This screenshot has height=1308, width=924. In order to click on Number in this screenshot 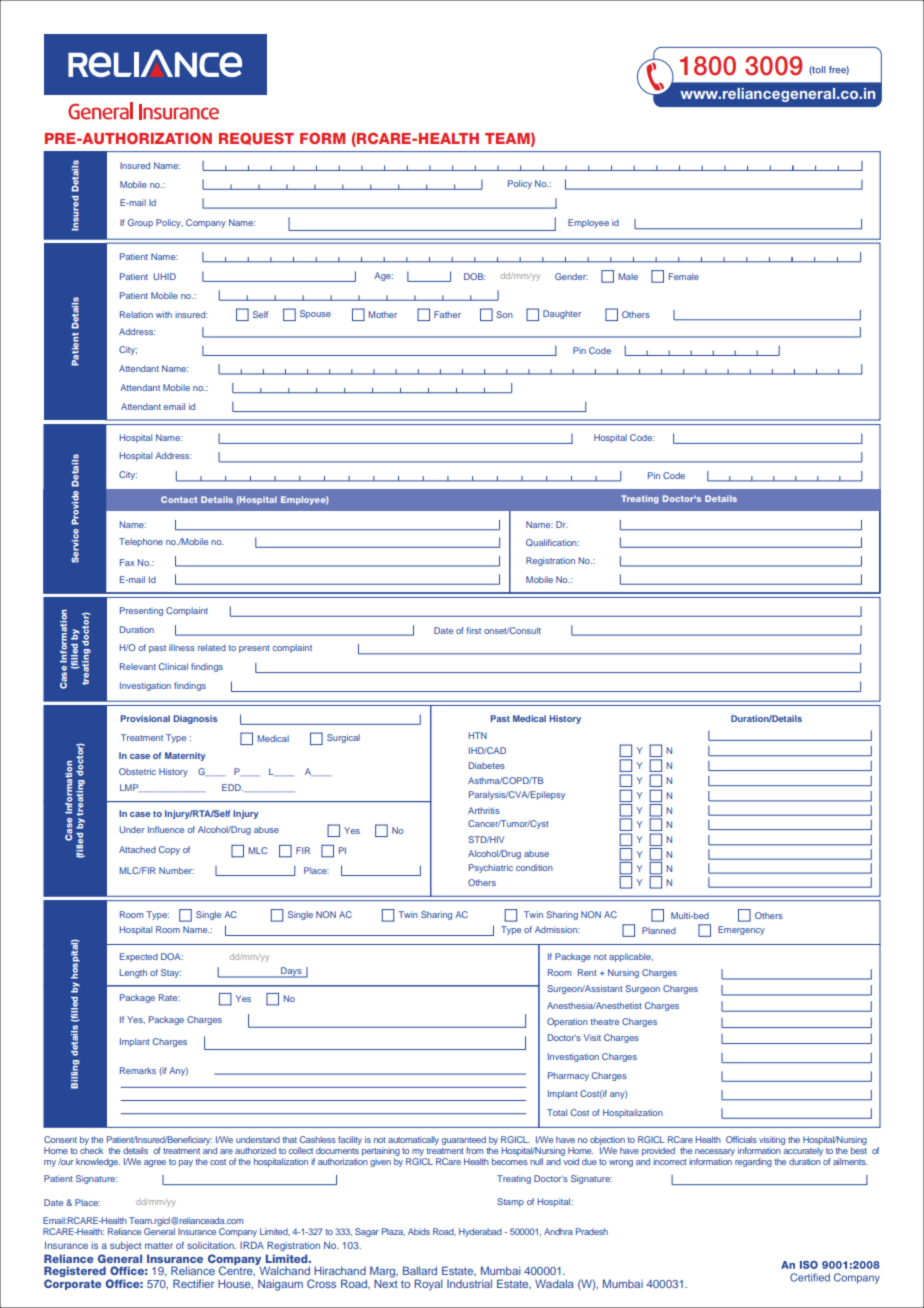, I will do `click(176, 870)`.
